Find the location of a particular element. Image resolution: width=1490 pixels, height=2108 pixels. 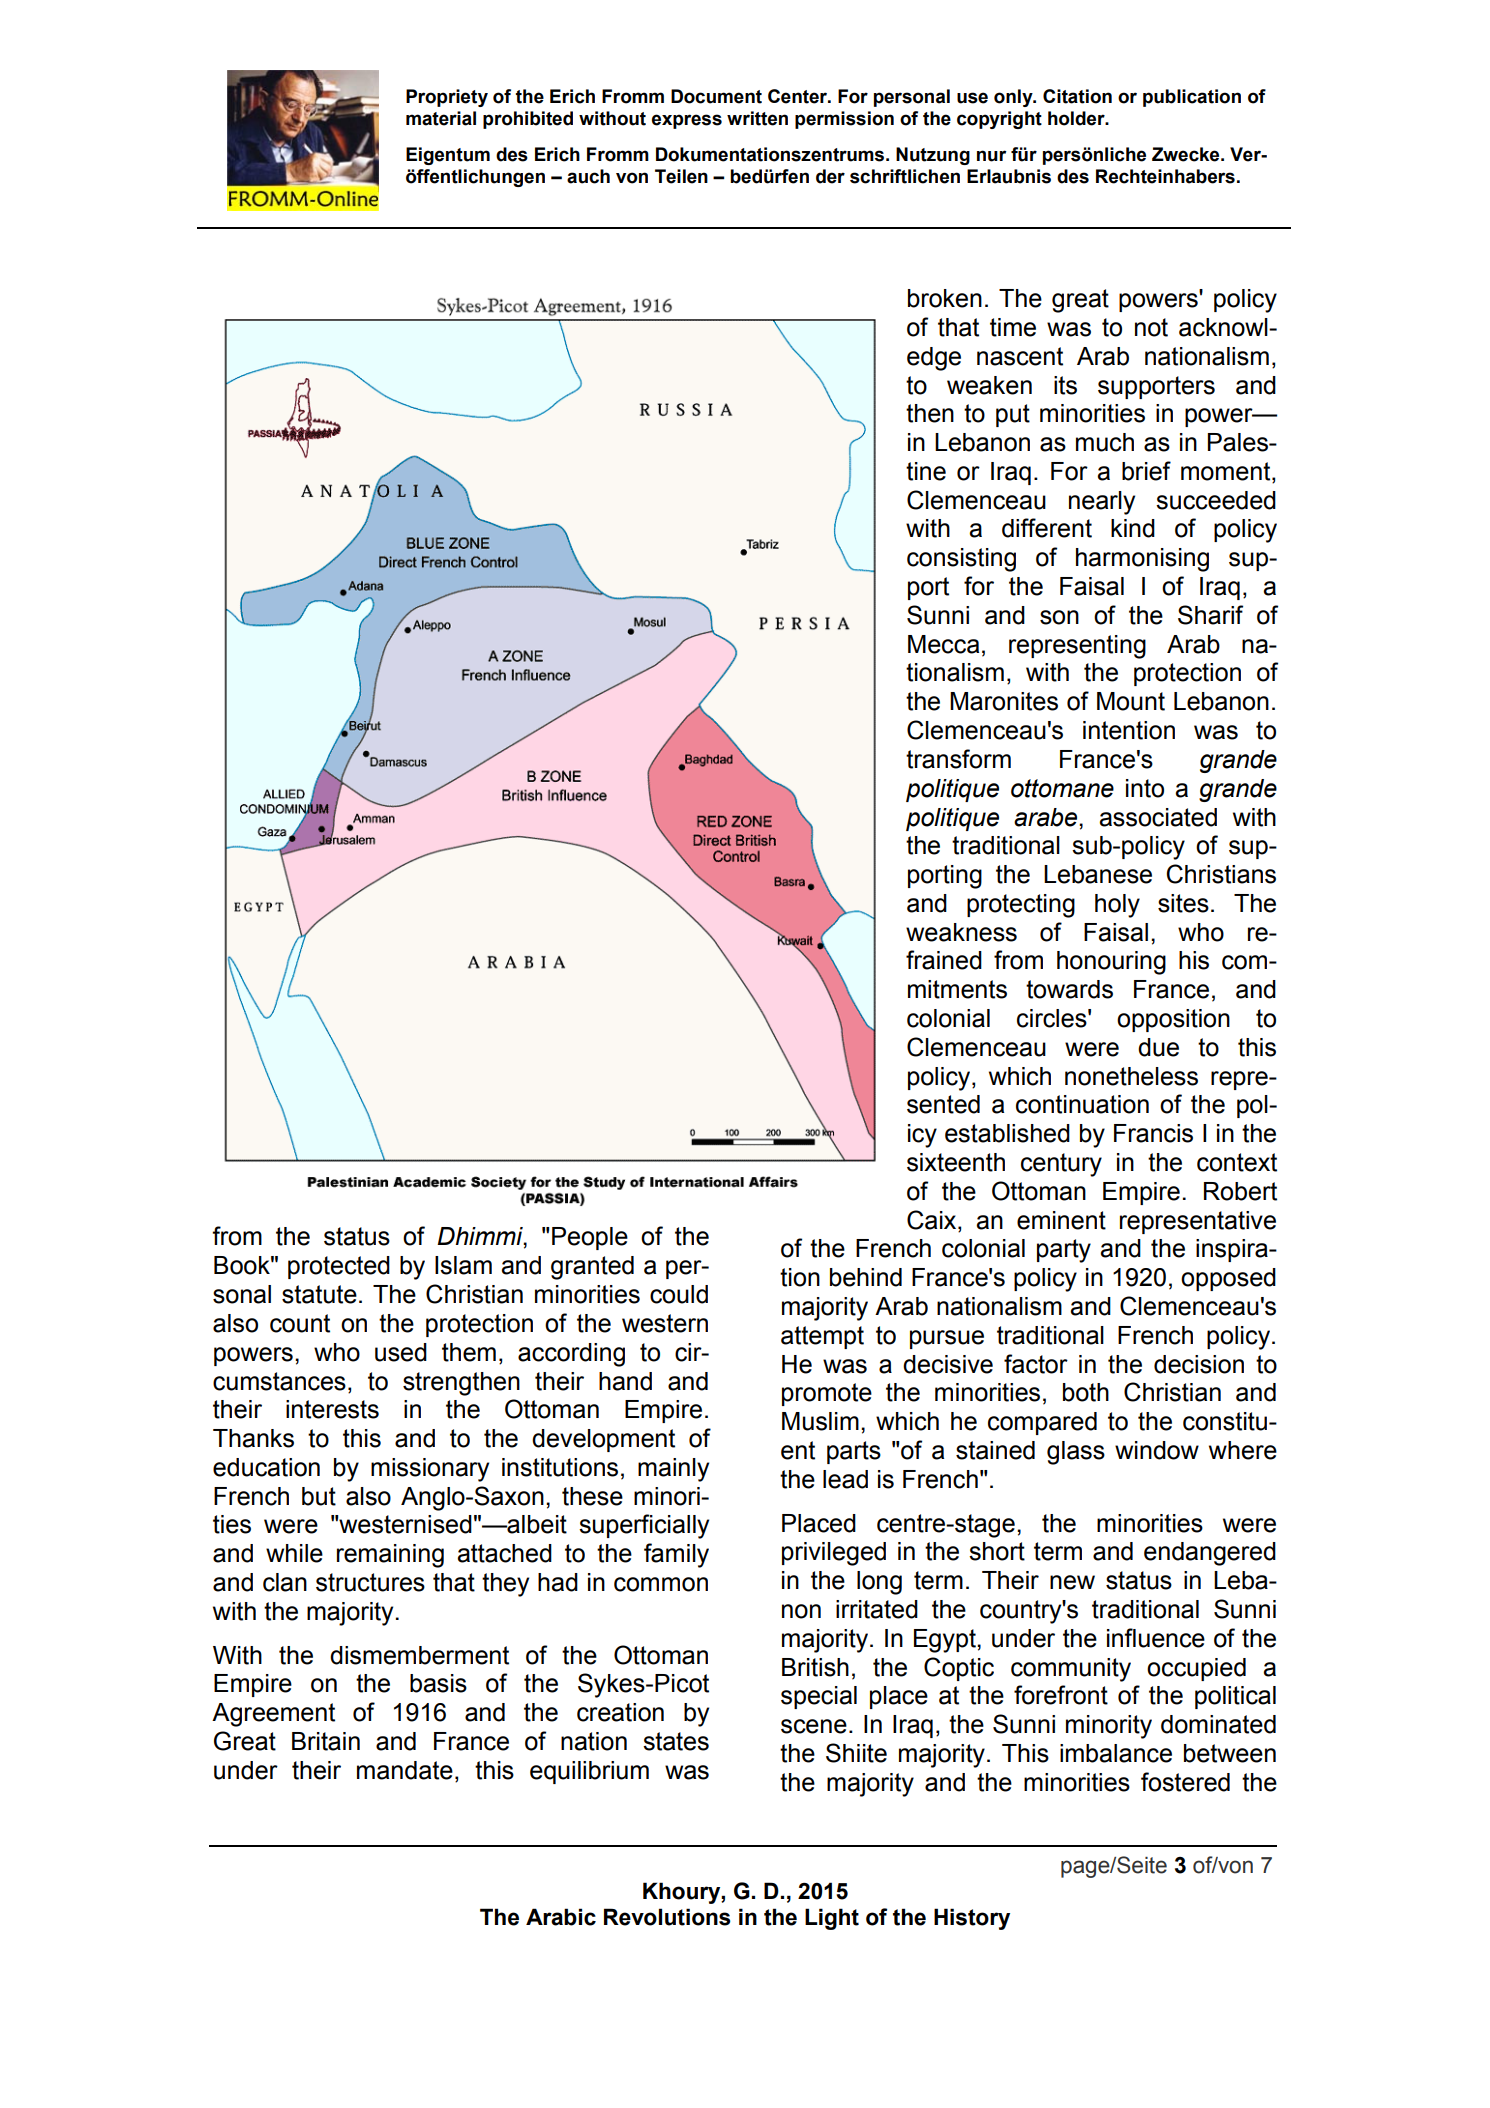

window is located at coordinates (1157, 1450).
